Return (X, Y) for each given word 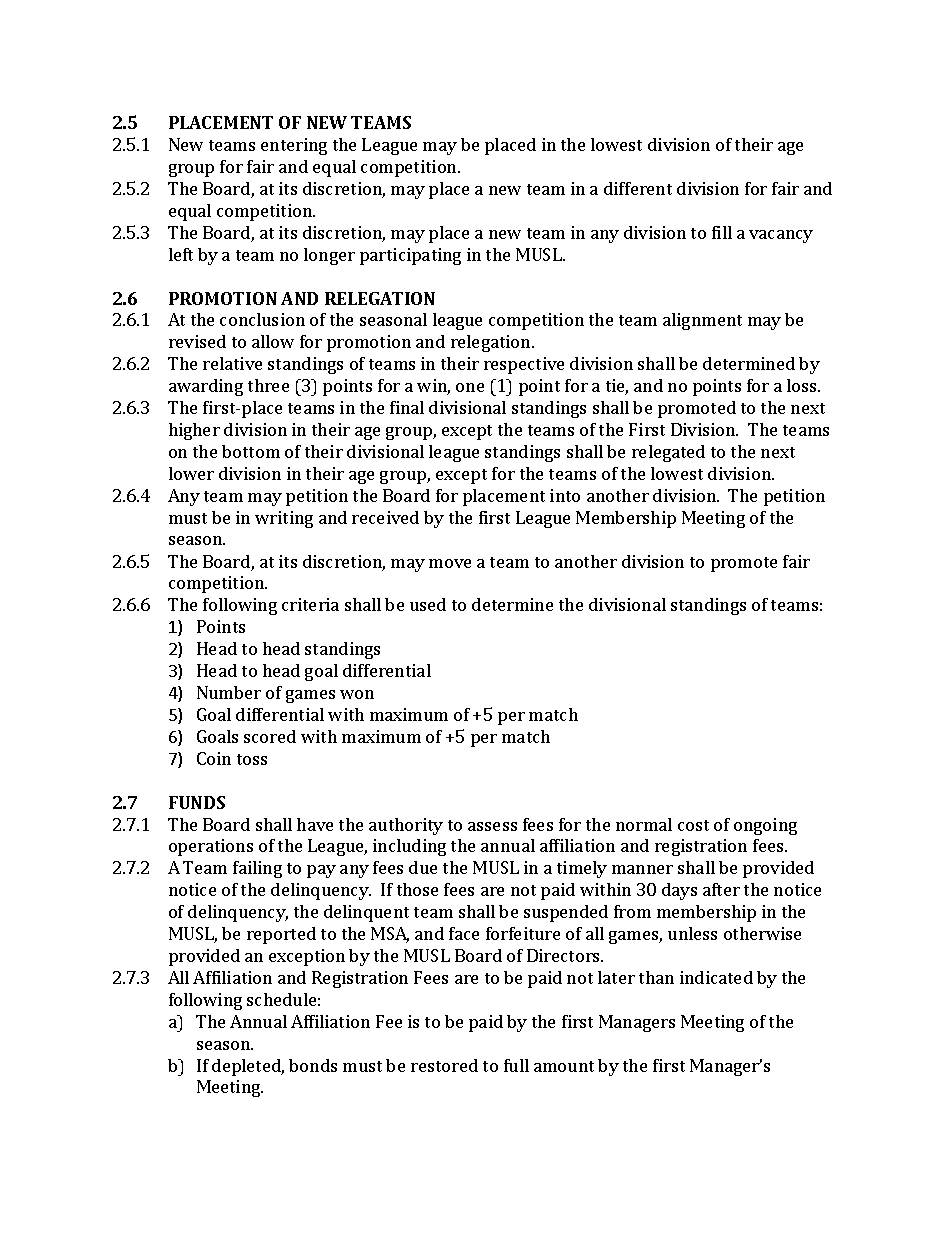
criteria (310, 604)
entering (294, 146)
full (516, 1065)
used (428, 604)
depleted (248, 1067)
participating (410, 256)
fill (722, 232)
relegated (668, 453)
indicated (716, 977)
